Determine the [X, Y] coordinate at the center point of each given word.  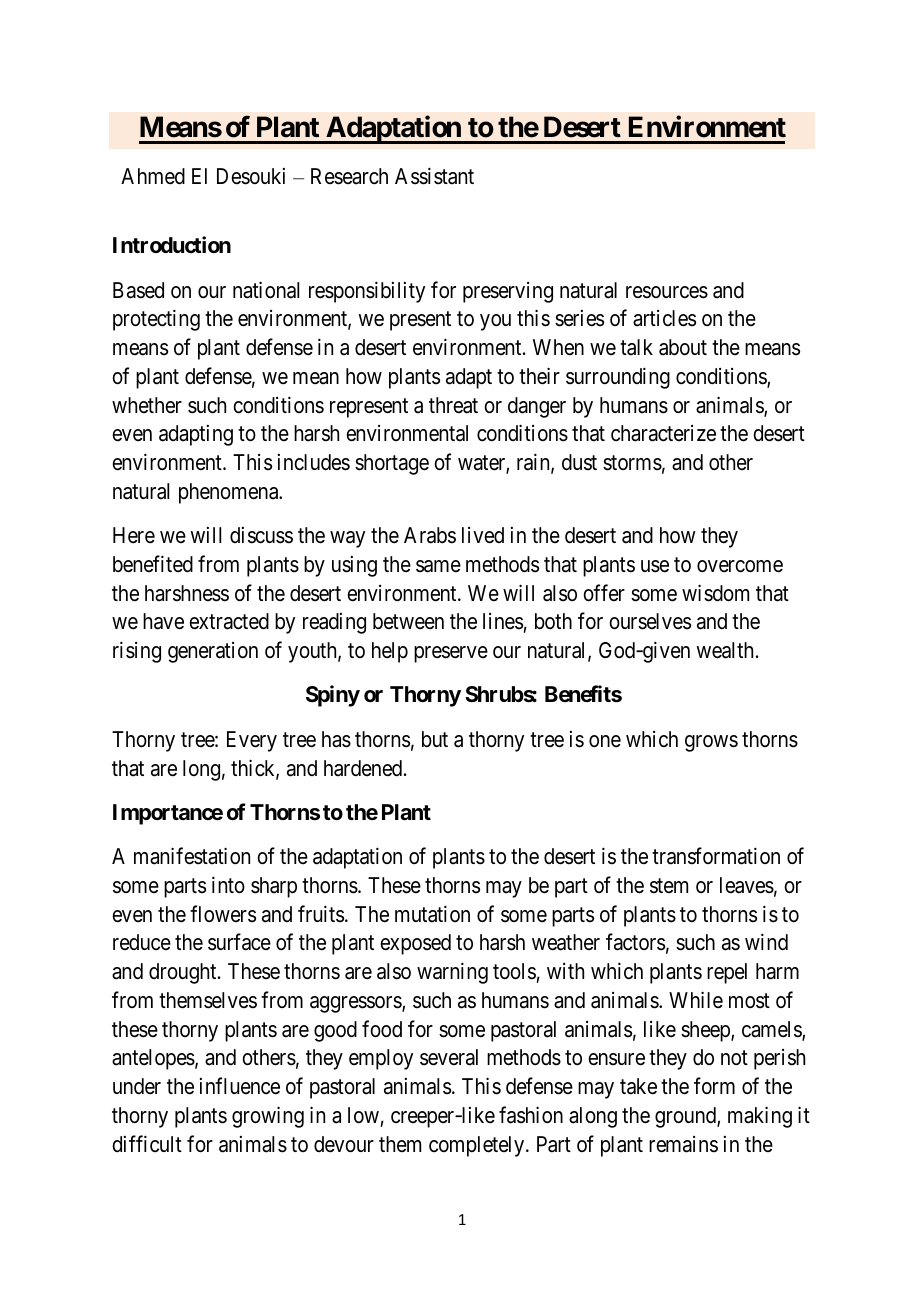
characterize [663, 433]
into [228, 885]
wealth [726, 650]
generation [213, 652]
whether [147, 405]
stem [669, 886]
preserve [451, 654]
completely [478, 1146]
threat [453, 405]
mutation [432, 914]
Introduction [172, 244]
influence [240, 1086]
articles [664, 318]
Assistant [434, 176]
